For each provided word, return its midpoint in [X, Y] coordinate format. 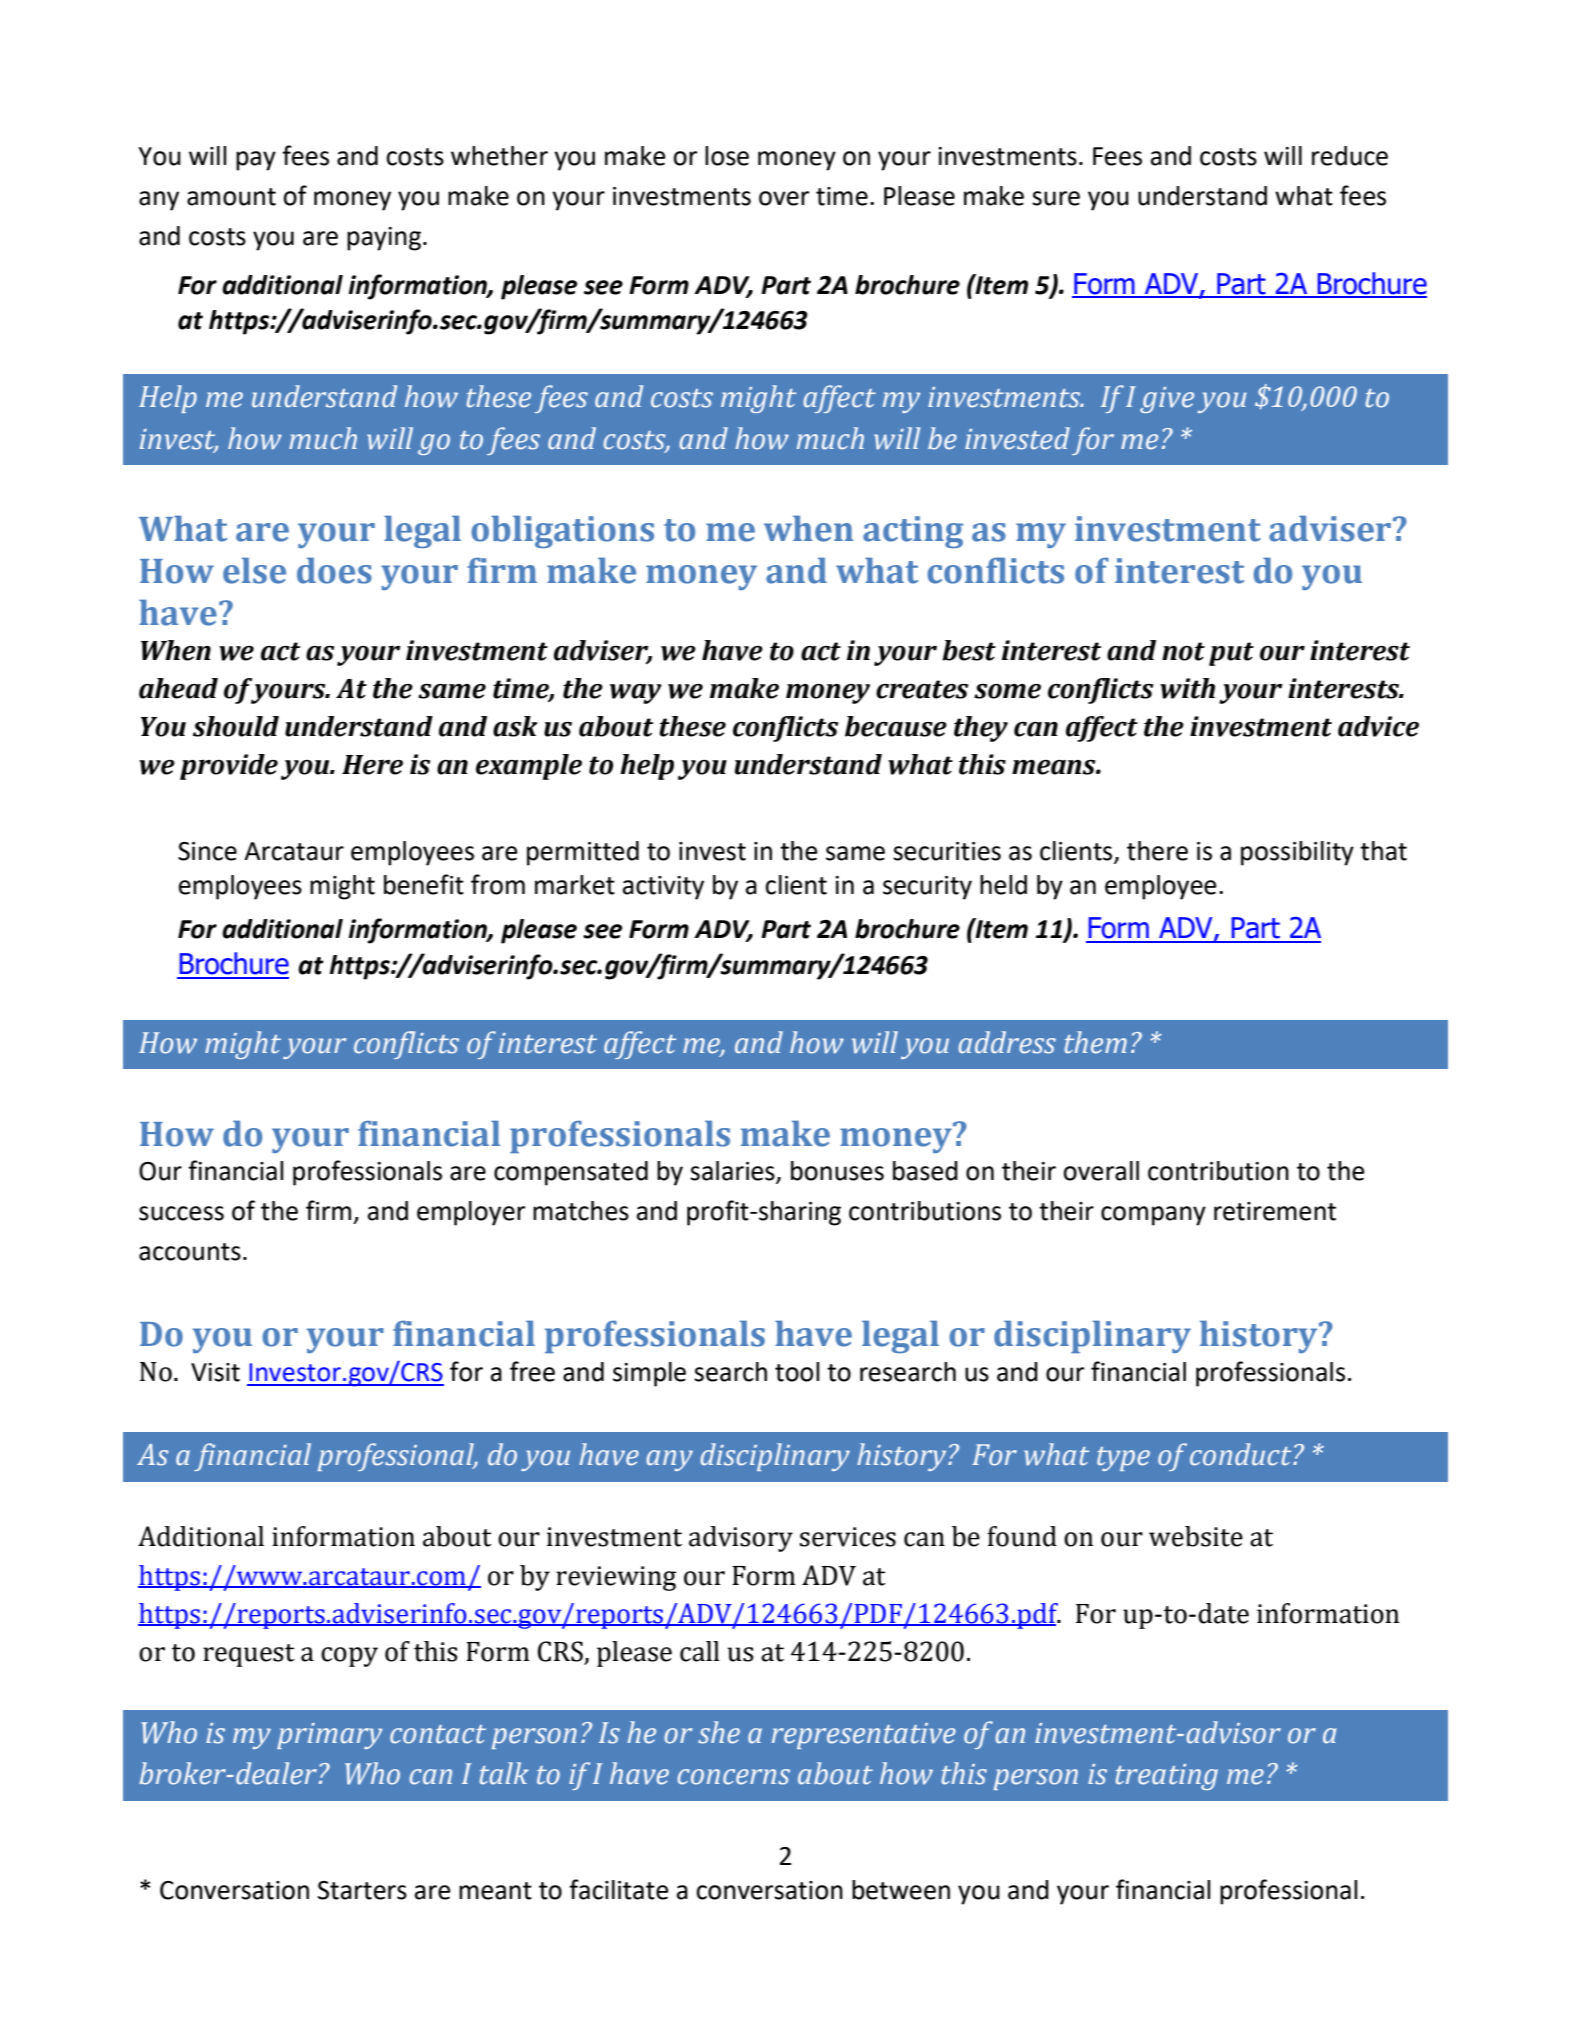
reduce [1350, 156]
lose [727, 156]
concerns [734, 1777]
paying [384, 239]
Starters [362, 1890]
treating [1167, 1777]
